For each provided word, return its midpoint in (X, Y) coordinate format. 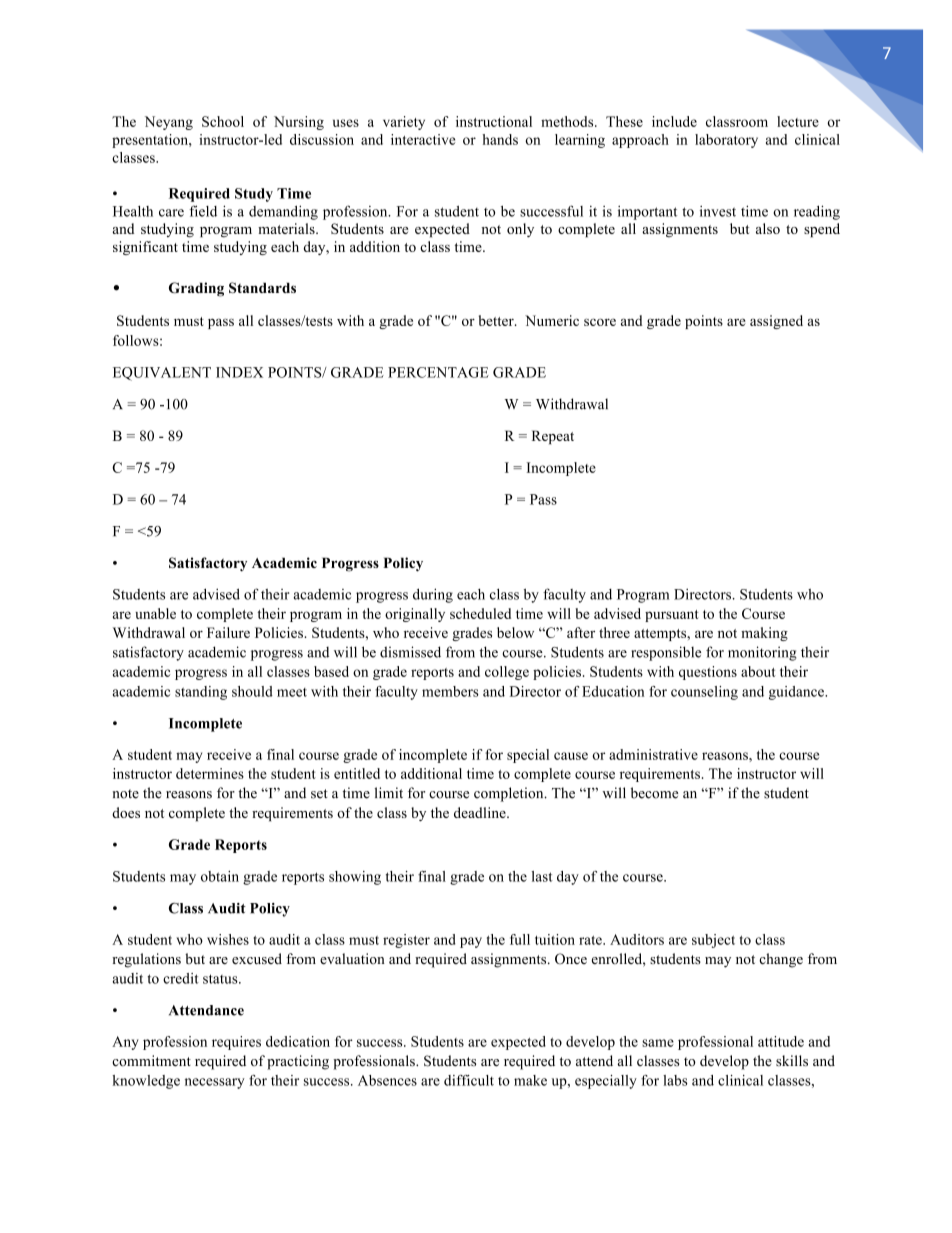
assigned (776, 322)
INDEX (239, 372)
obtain (220, 876)
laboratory (726, 141)
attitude (781, 1041)
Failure (228, 632)
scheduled (480, 613)
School (223, 121)
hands (500, 139)
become (654, 793)
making (764, 634)
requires (236, 1043)
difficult (469, 1080)
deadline (481, 812)
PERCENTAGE (438, 372)
